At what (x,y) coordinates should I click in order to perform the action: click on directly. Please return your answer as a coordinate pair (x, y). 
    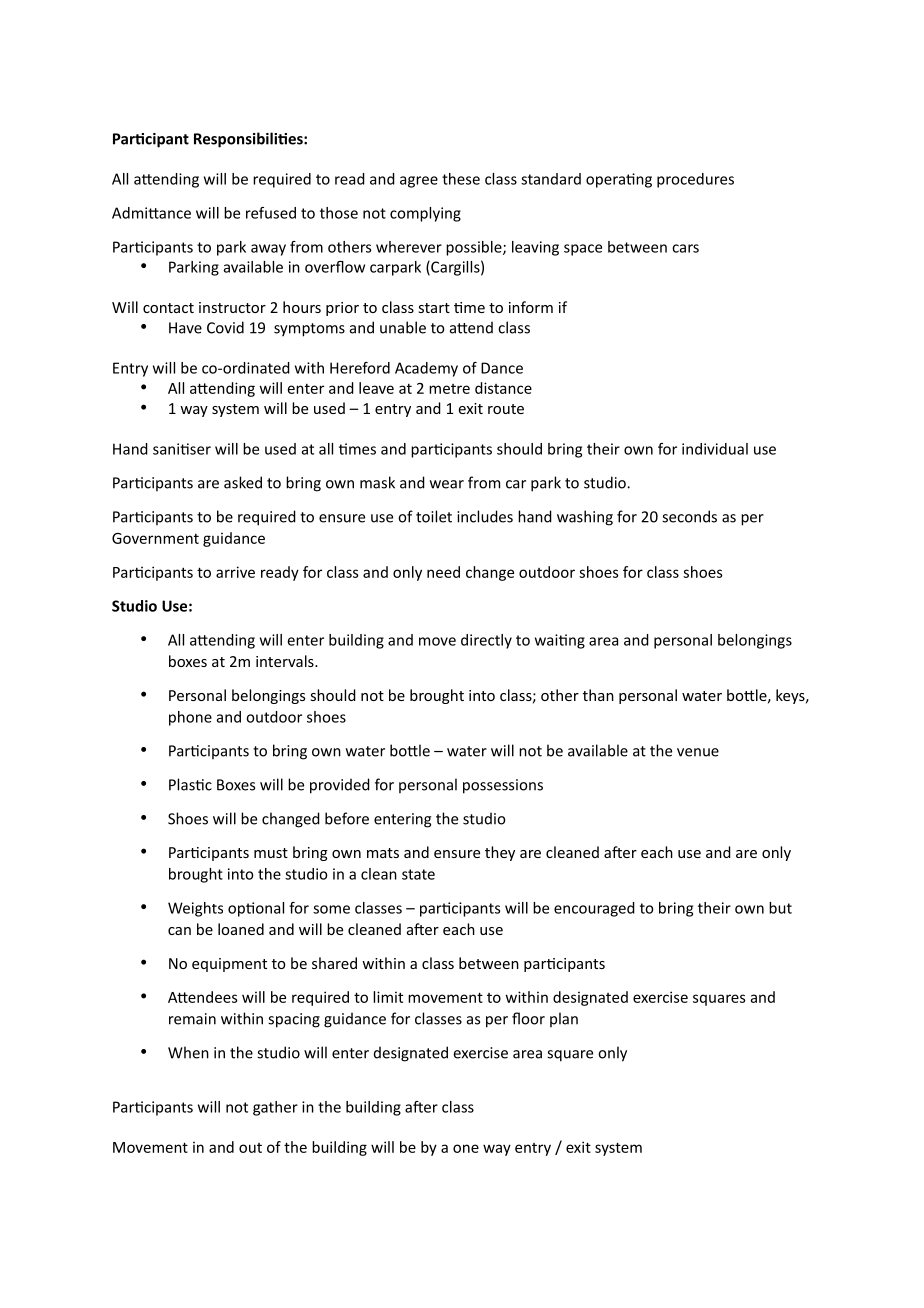
    Looking at the image, I should click on (486, 641).
